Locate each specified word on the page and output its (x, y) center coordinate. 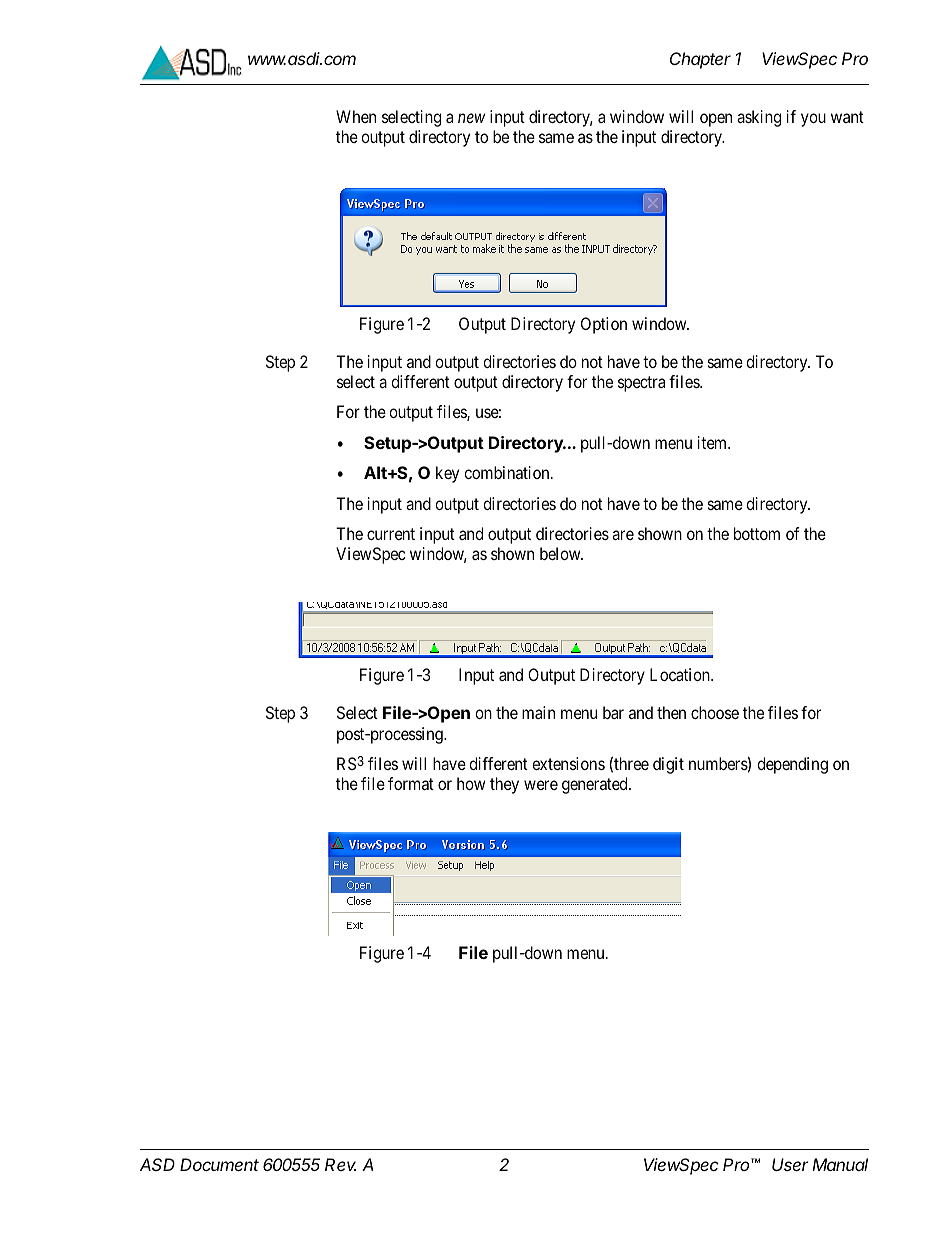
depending (792, 765)
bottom (757, 533)
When (356, 116)
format (411, 783)
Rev (340, 1164)
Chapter (700, 60)
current (391, 534)
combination (508, 472)
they (504, 785)
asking (759, 118)
